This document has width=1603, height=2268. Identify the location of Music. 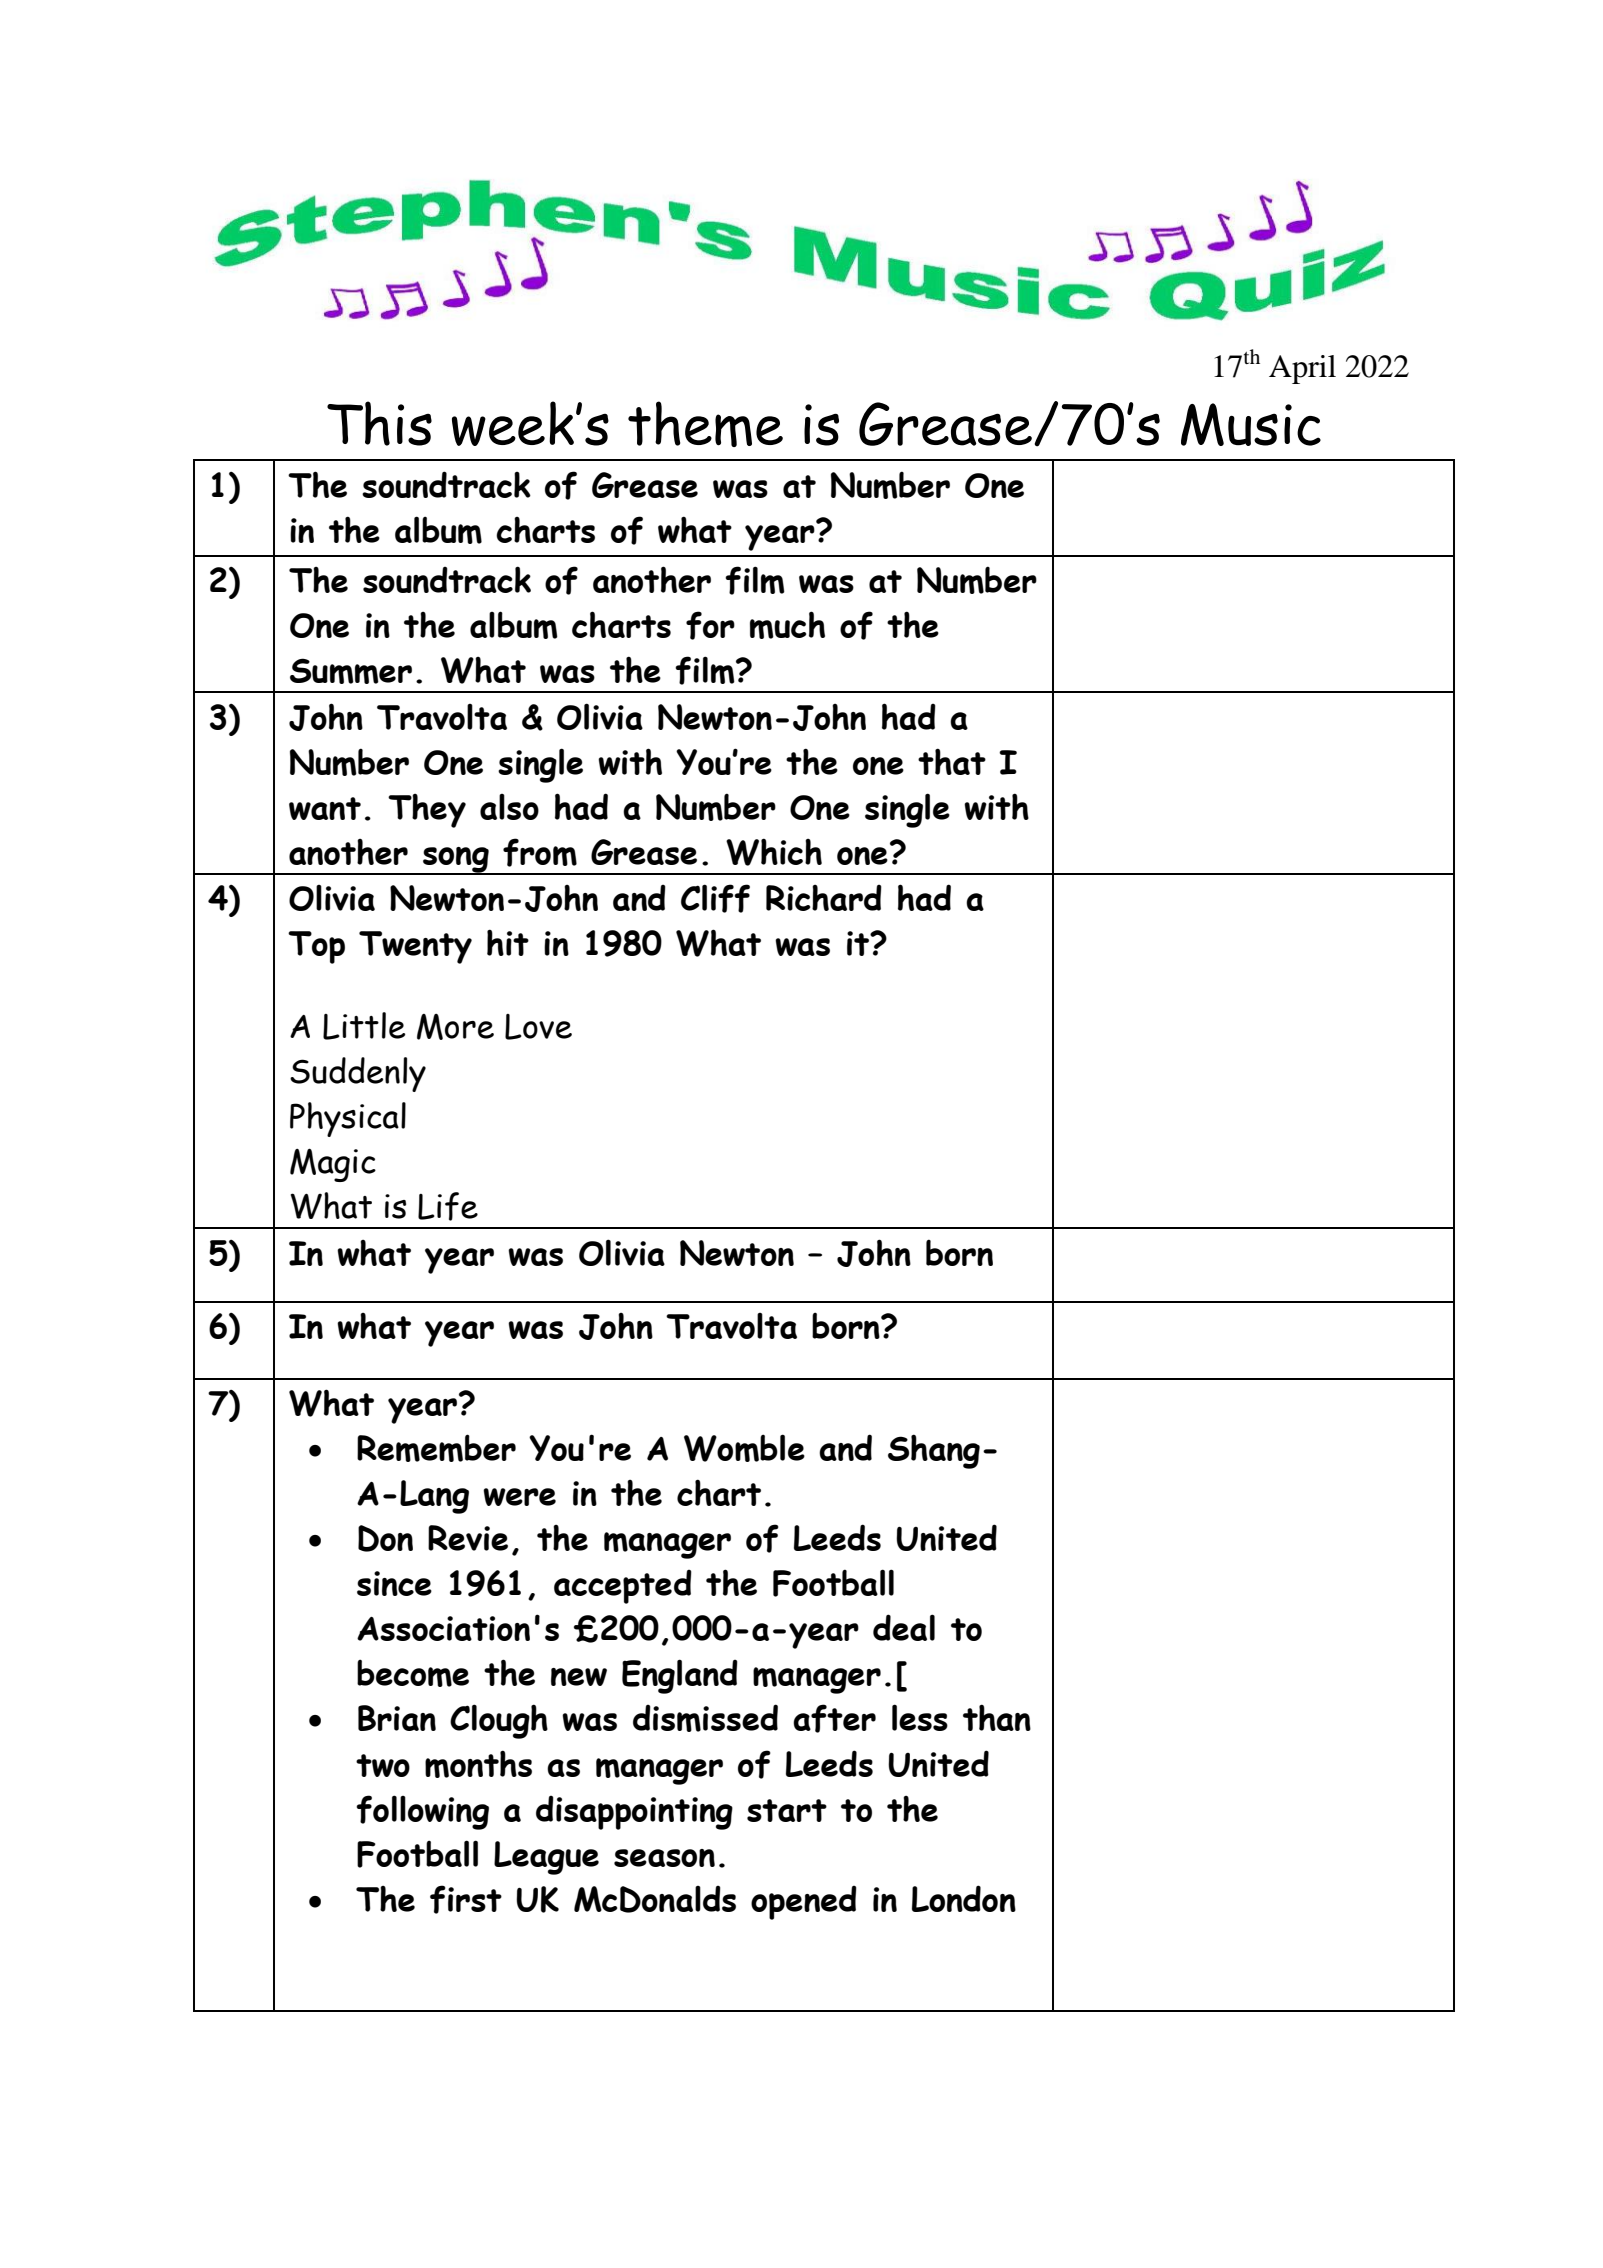
(1251, 424).
